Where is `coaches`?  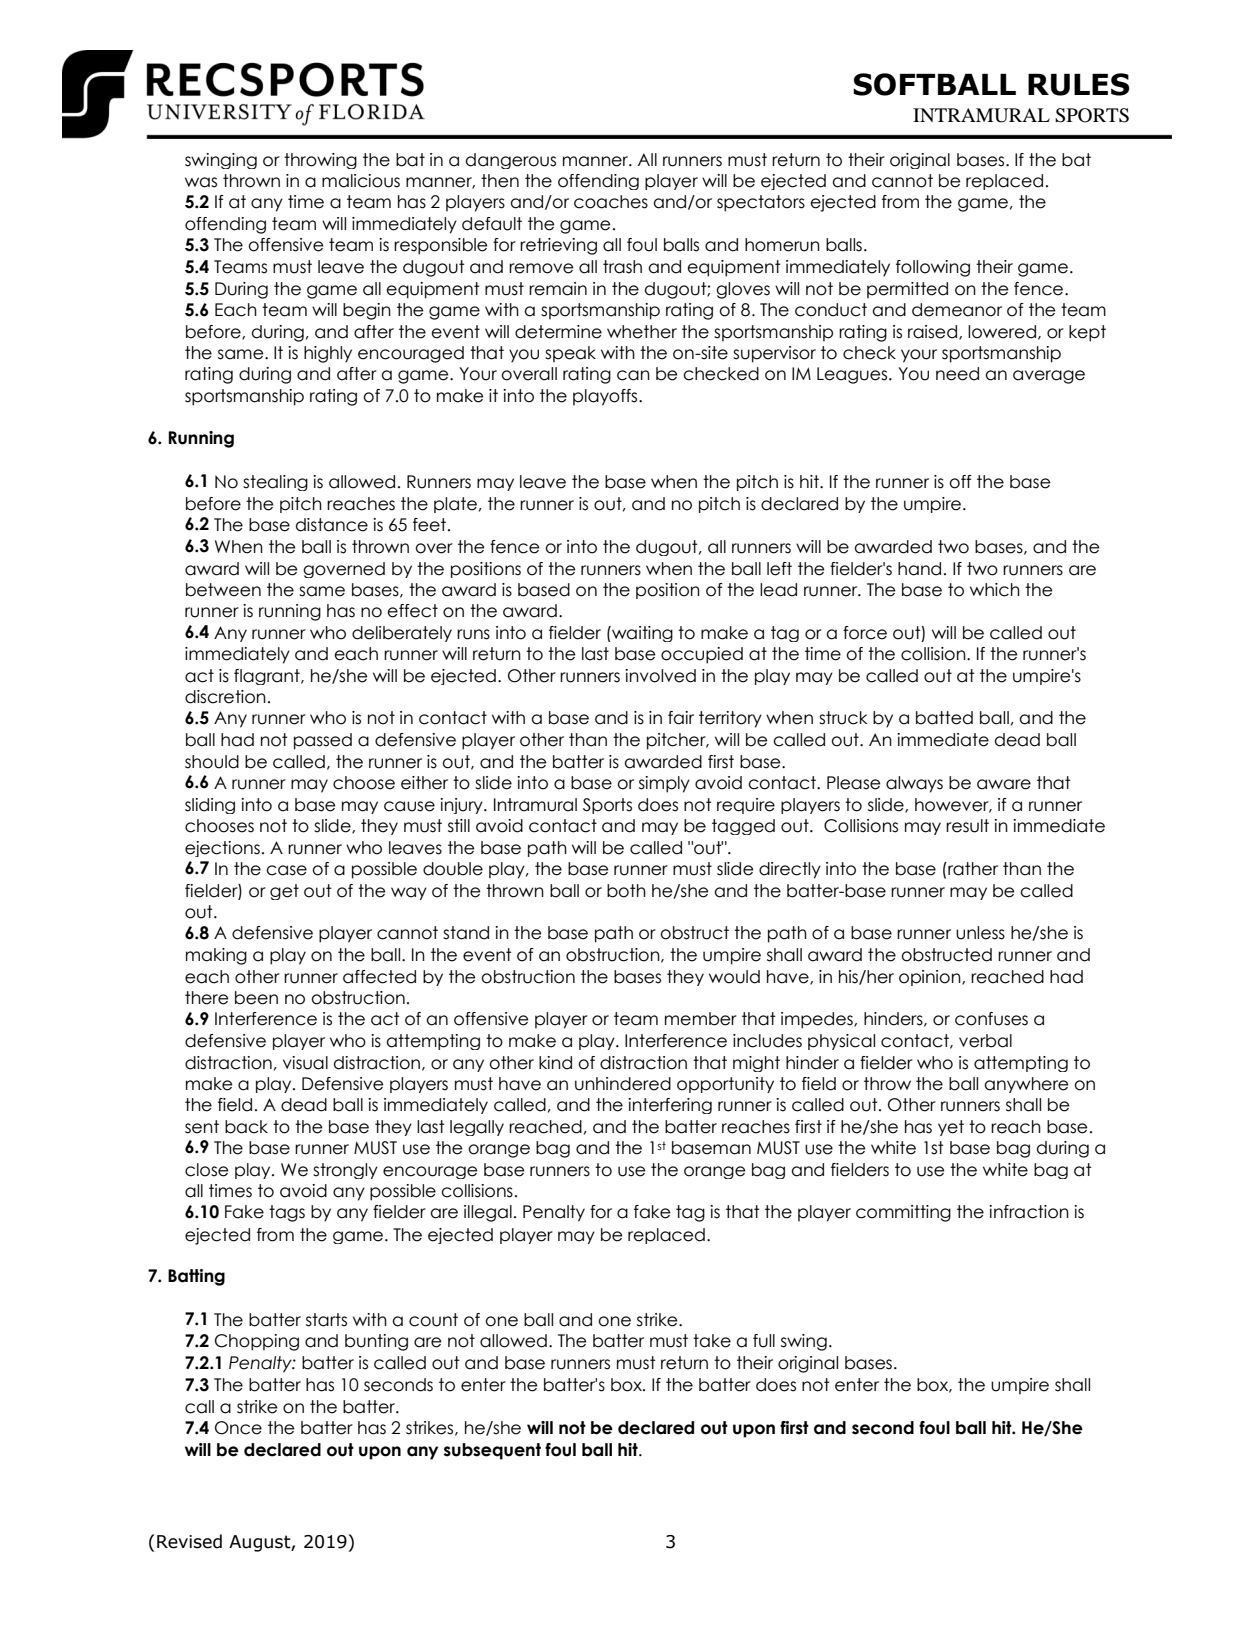 coaches is located at coordinates (611, 202).
